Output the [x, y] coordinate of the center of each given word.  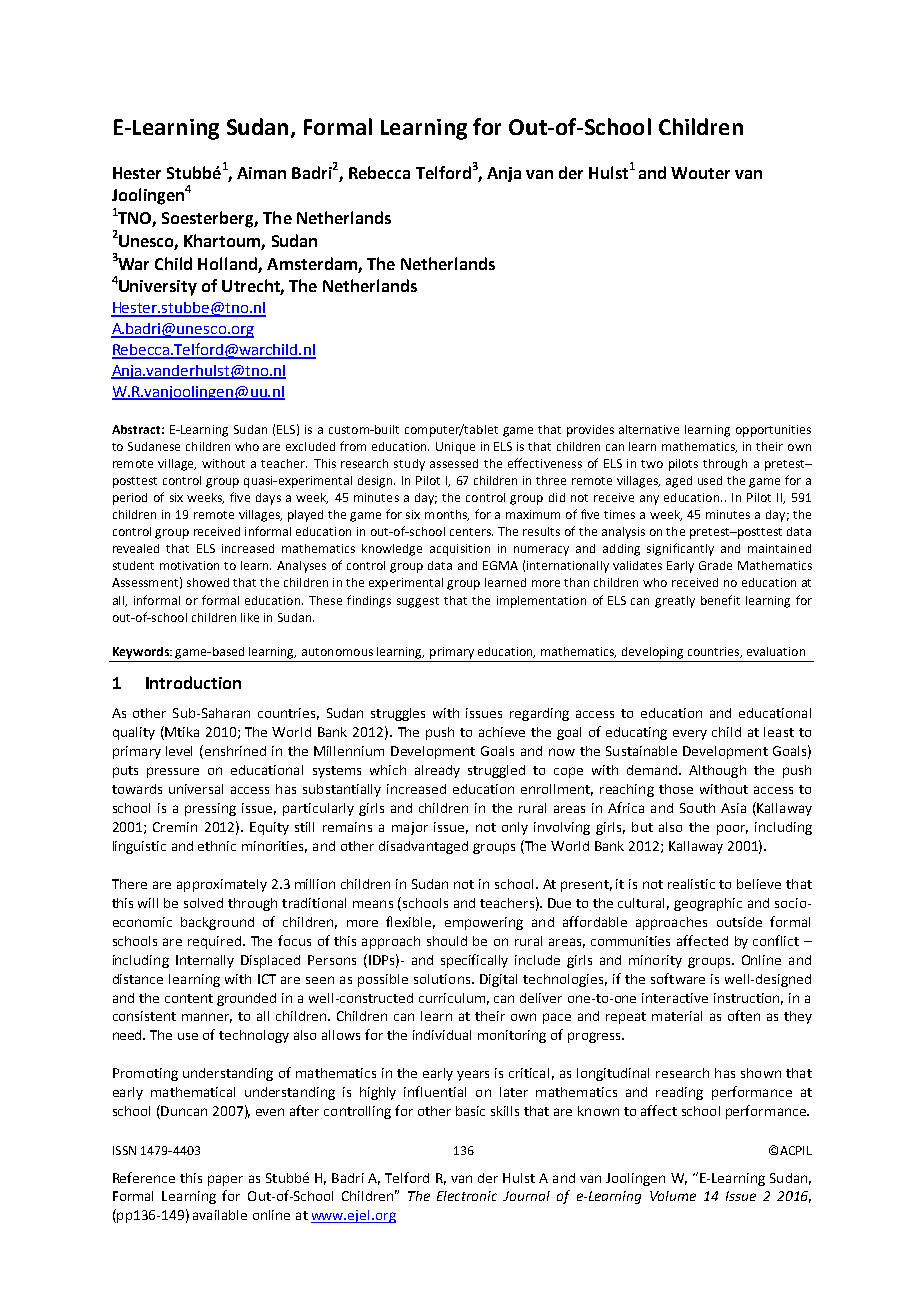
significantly [680, 549]
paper [225, 1180]
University [157, 288]
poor [732, 829]
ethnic [217, 846]
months [447, 515]
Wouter [700, 173]
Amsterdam [312, 263]
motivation [189, 565]
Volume [673, 1196]
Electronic [467, 1196]
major [410, 828]
